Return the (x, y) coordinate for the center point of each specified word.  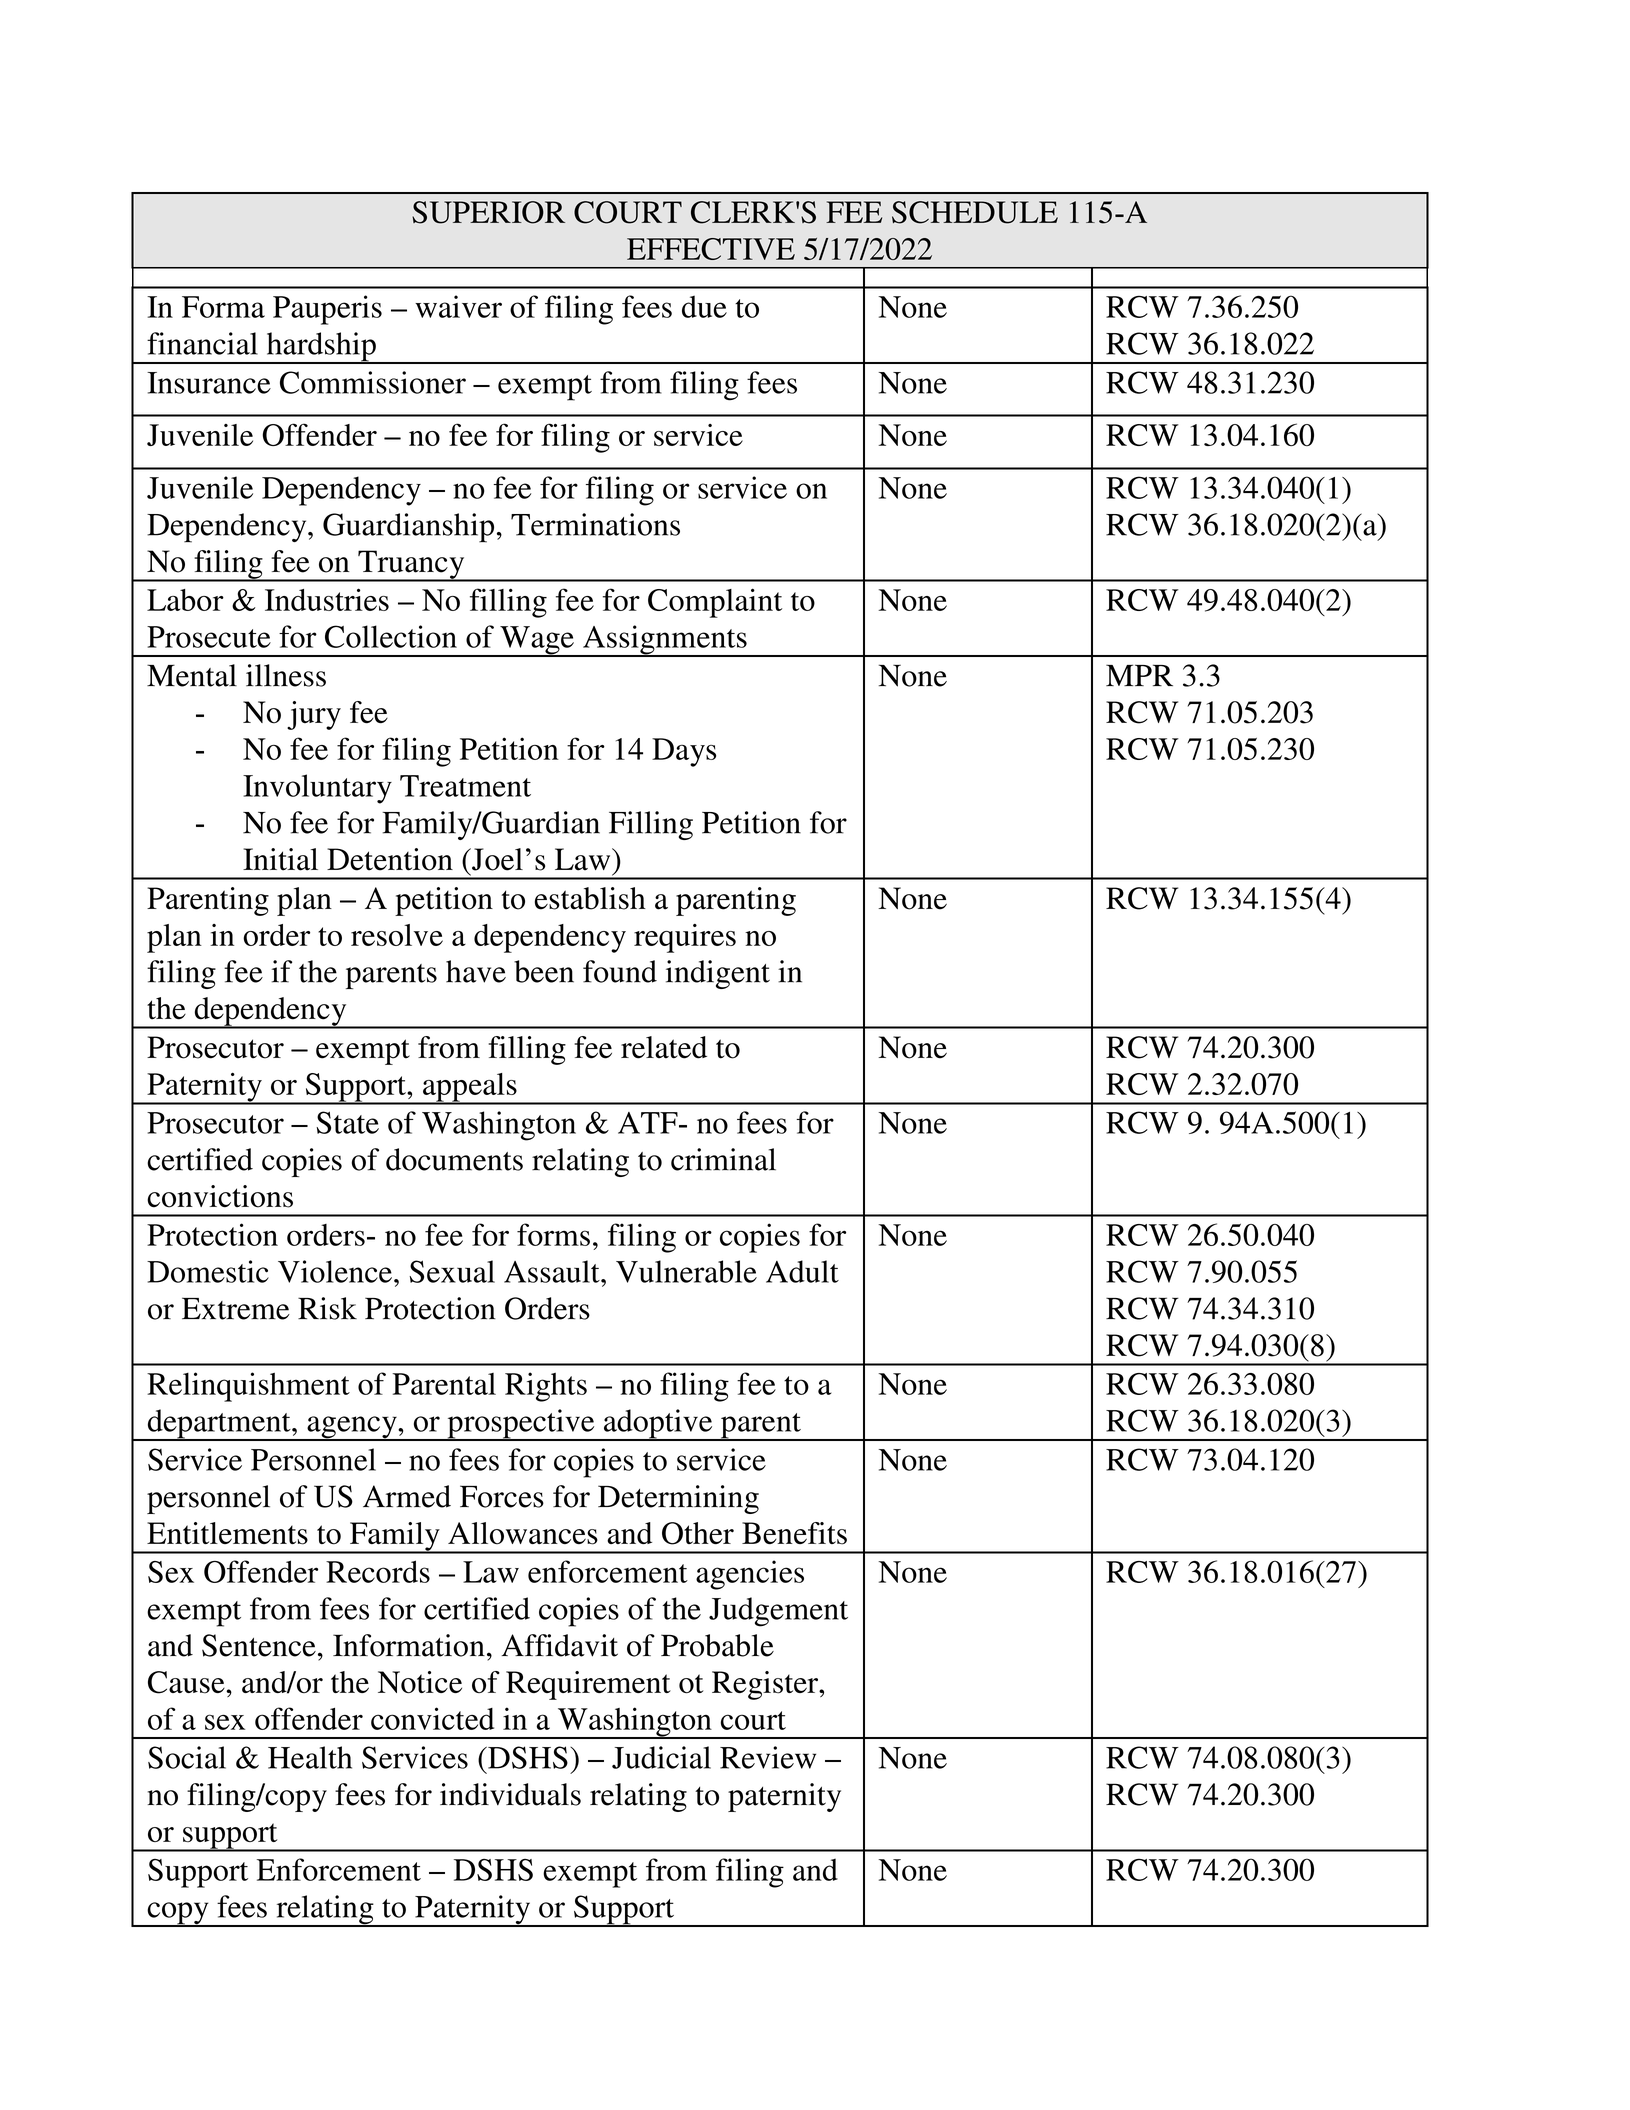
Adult (802, 1271)
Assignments (665, 641)
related (664, 1047)
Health (310, 1757)
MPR (1139, 675)
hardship (321, 348)
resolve (397, 935)
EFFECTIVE (711, 249)
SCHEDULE (975, 212)
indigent (718, 974)
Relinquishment (248, 1387)
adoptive (658, 1425)
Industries (327, 599)
